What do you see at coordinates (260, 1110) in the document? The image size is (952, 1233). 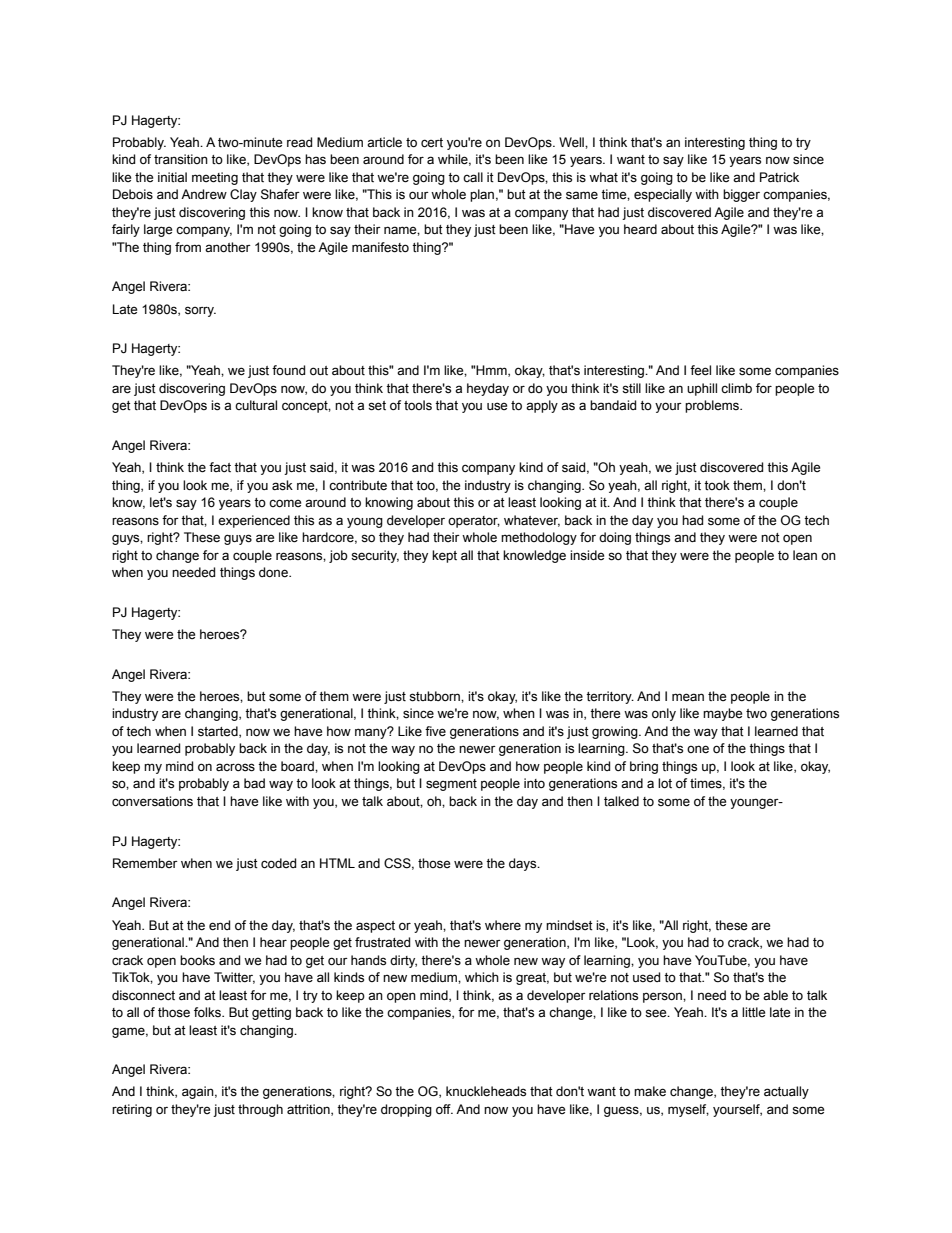 I see `through` at bounding box center [260, 1110].
